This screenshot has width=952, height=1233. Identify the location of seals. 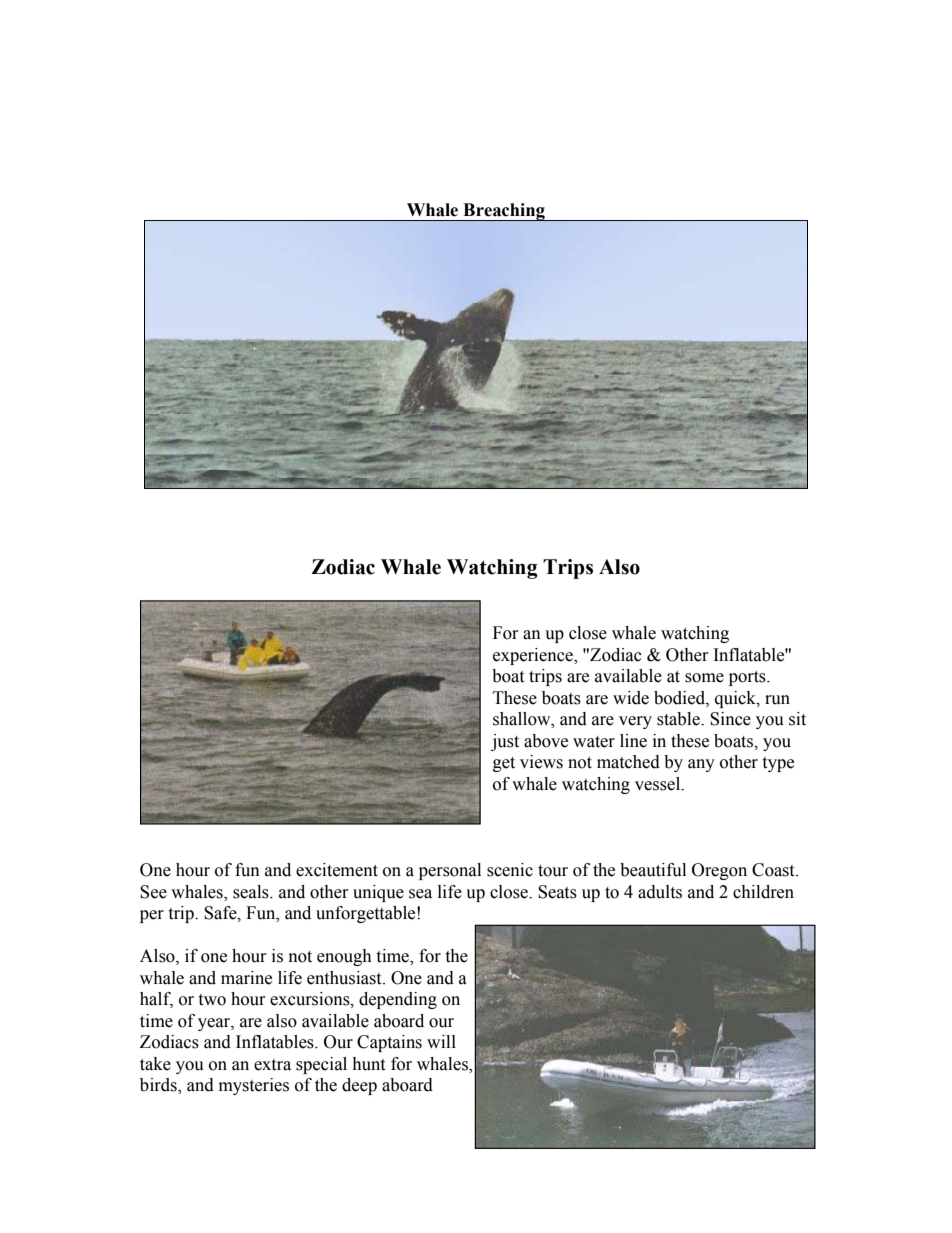
(252, 892).
